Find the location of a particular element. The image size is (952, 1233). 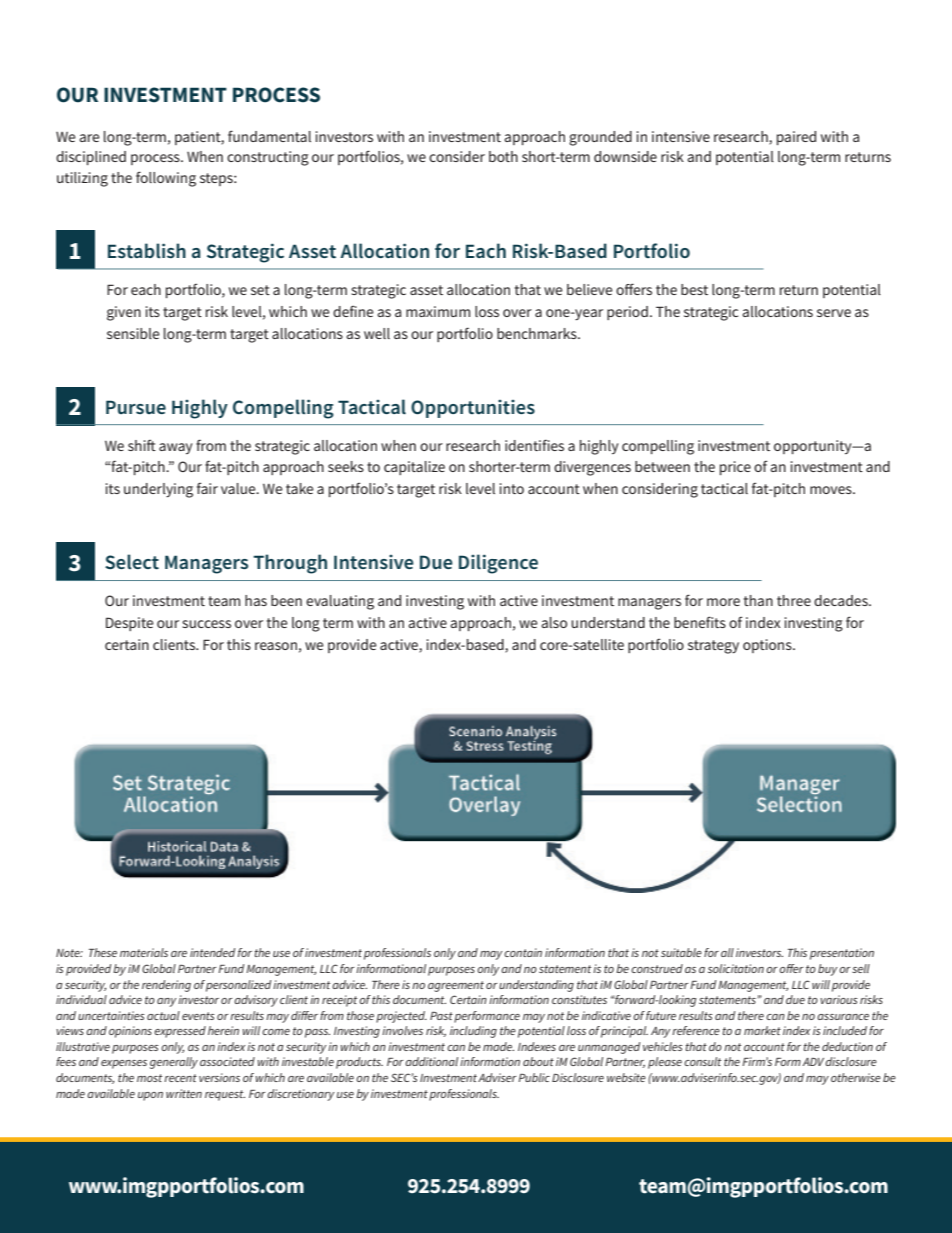

paired is located at coordinates (796, 138).
